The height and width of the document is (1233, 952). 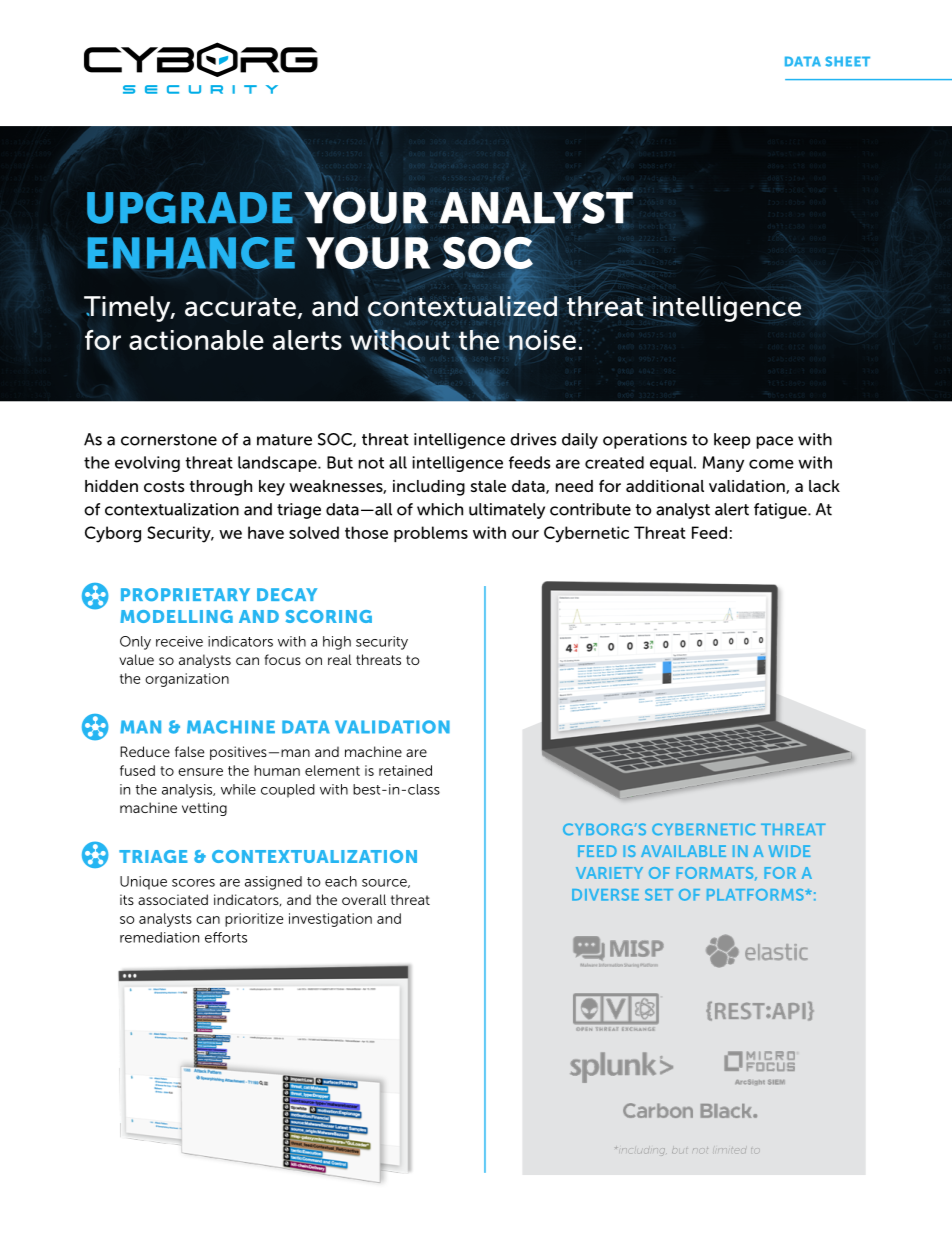 I want to click on through, so click(x=221, y=488).
